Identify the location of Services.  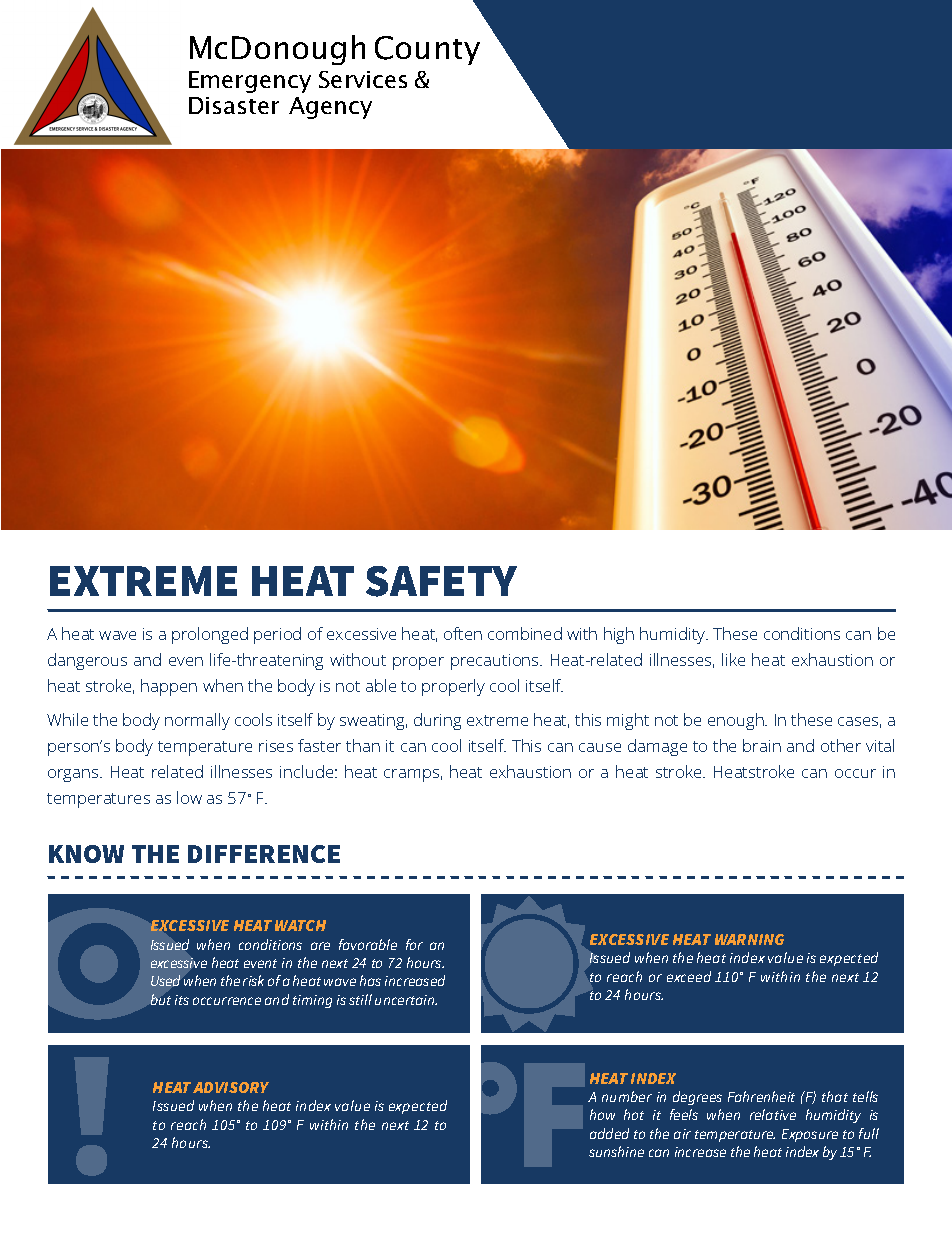
(363, 79).
